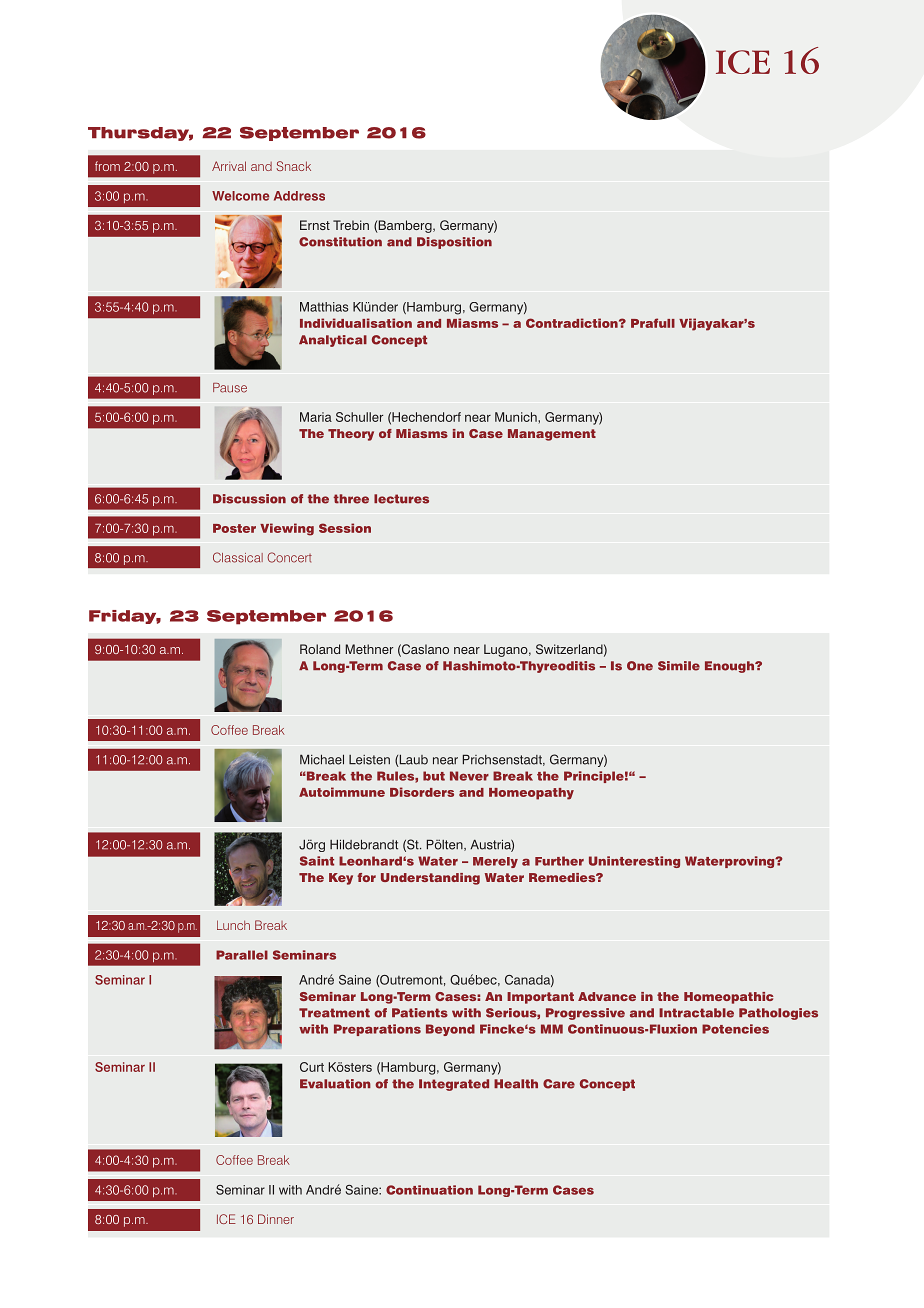 The height and width of the screenshot is (1308, 924). I want to click on Management, so click(552, 435).
